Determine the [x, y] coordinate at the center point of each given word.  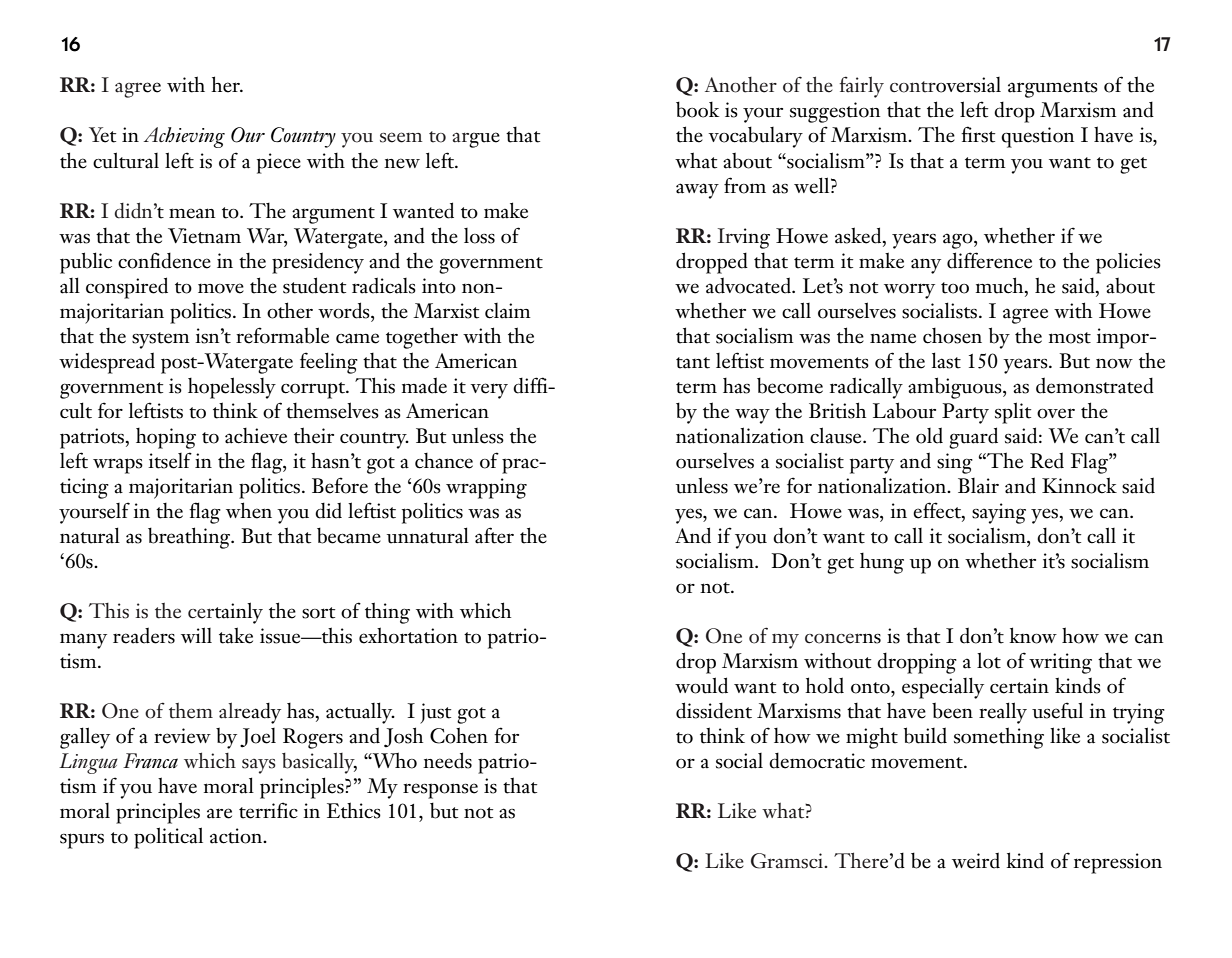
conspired [127, 288]
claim [508, 311]
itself [170, 460]
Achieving [184, 137]
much [1001, 285]
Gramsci [788, 861]
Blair [978, 486]
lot [989, 660]
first [978, 134]
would [701, 685]
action [237, 836]
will [196, 635]
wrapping [486, 488]
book [697, 109]
